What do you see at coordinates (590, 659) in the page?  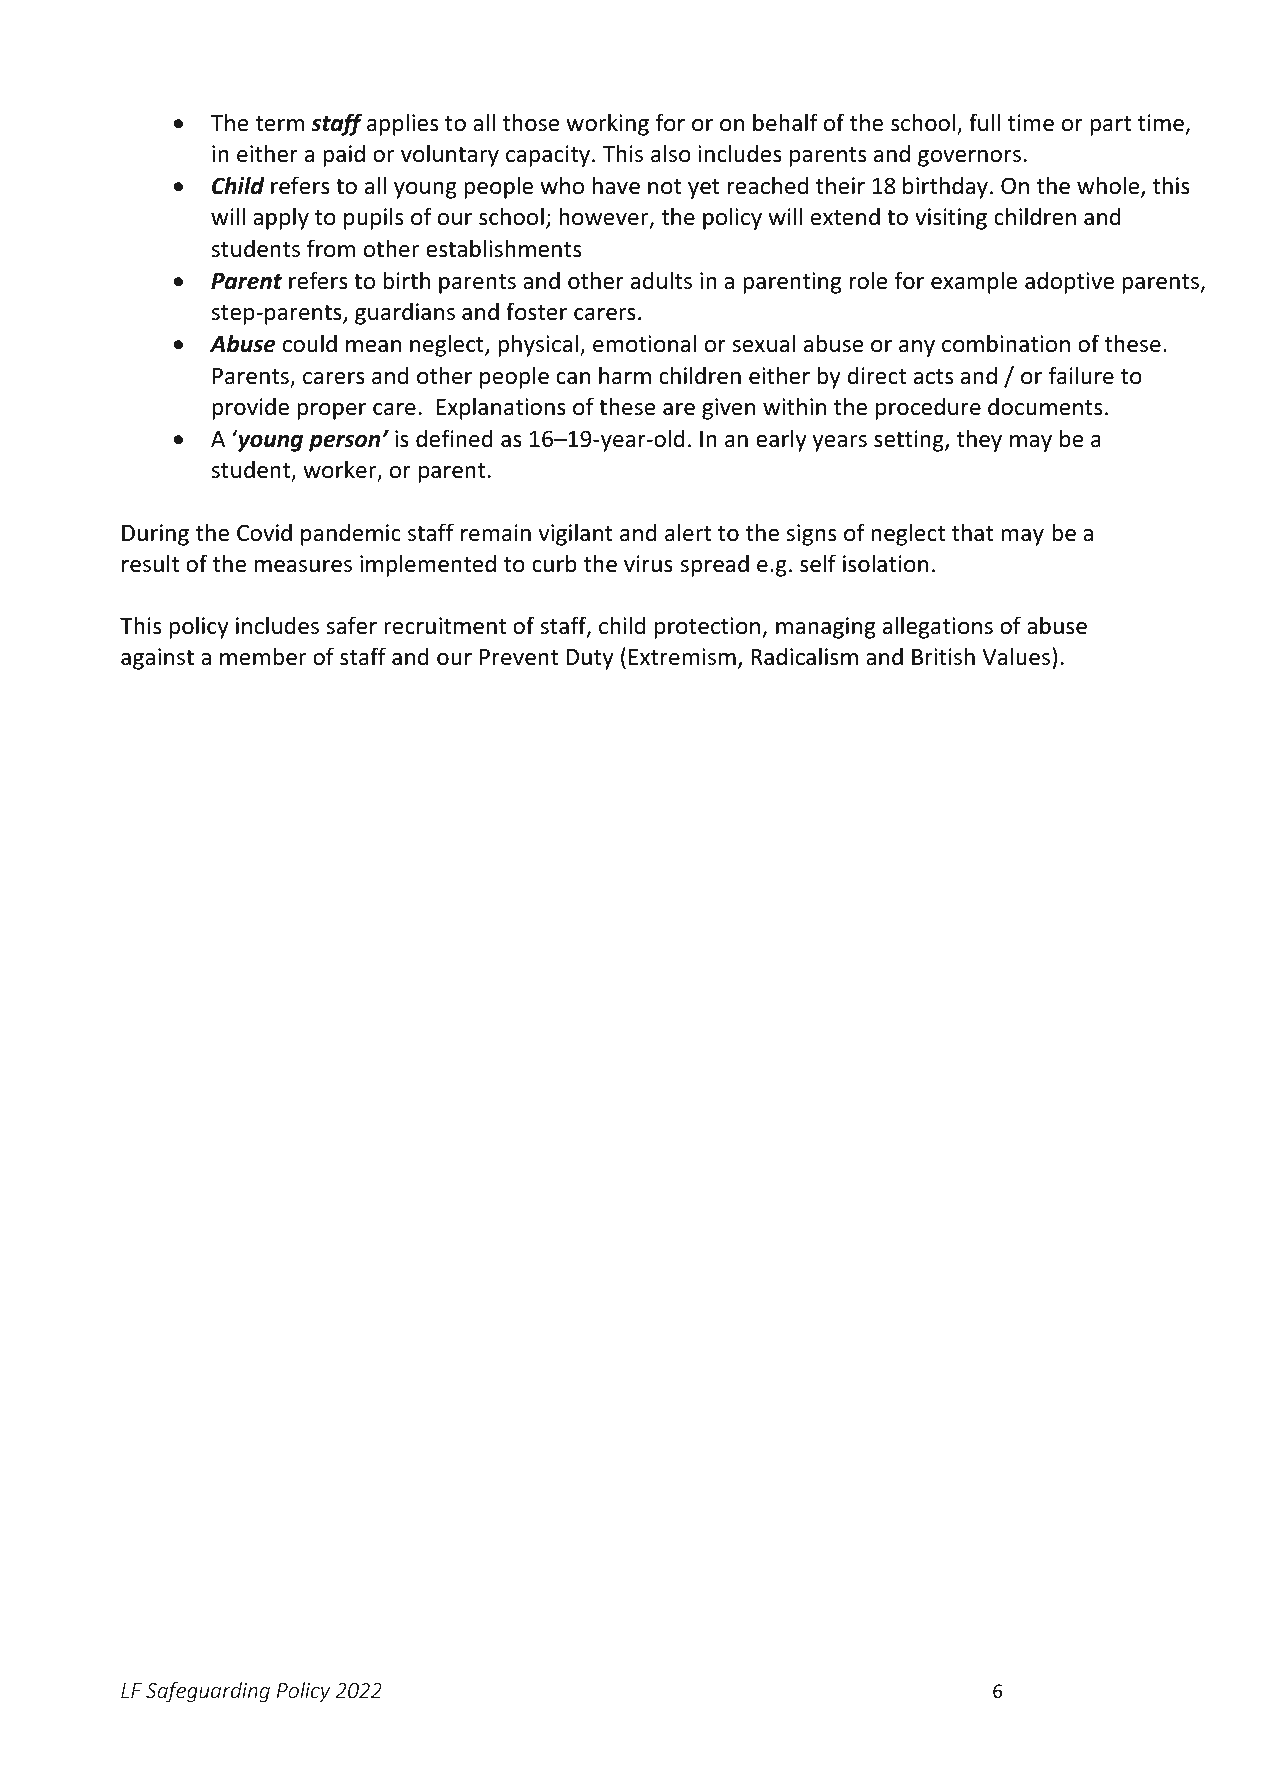 I see `Duty` at bounding box center [590, 659].
